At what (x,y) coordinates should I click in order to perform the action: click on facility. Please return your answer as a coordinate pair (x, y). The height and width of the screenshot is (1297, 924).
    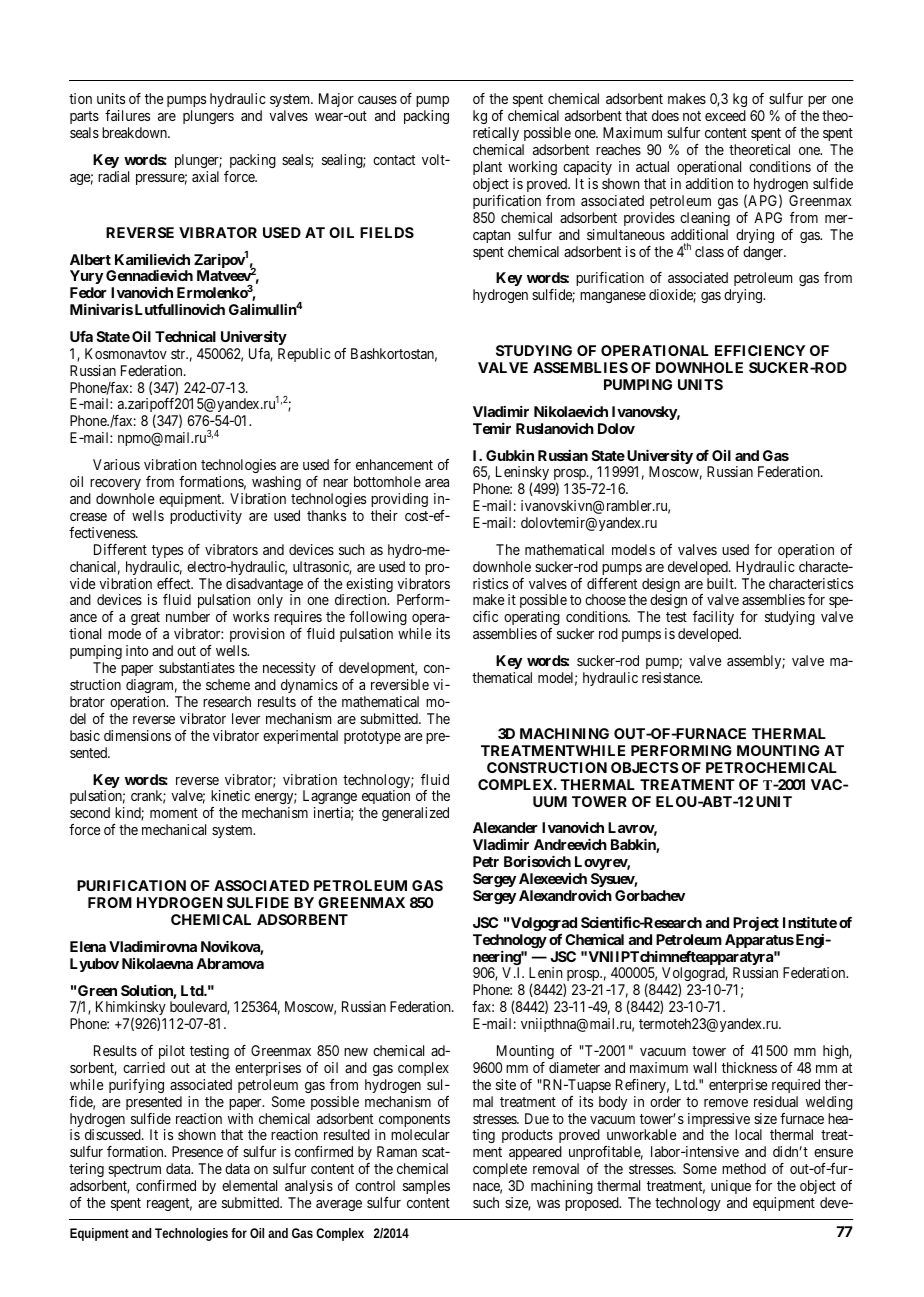
    Looking at the image, I should click on (713, 620).
